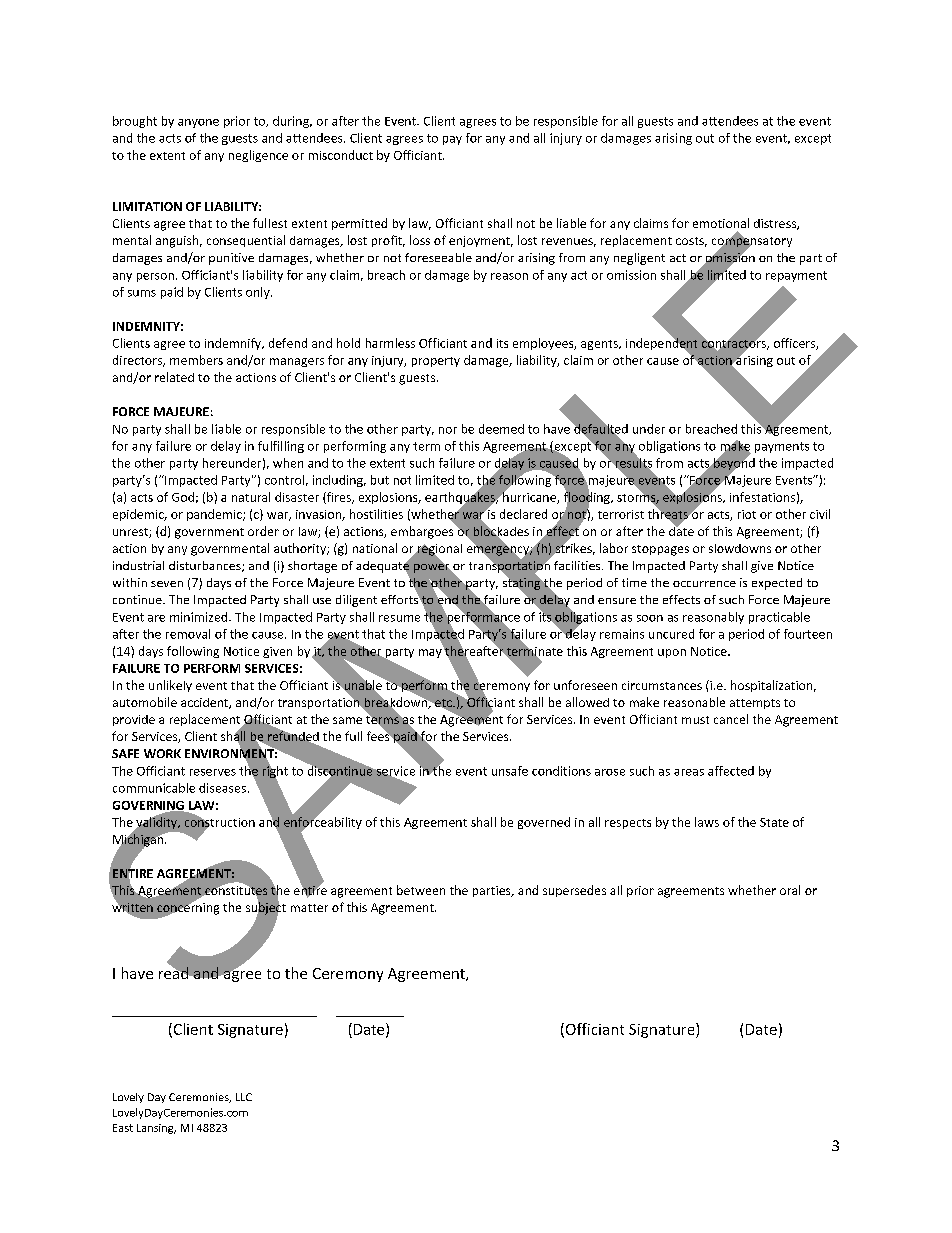 The height and width of the screenshot is (1233, 952). What do you see at coordinates (244, 1097) in the screenshot?
I see `LLC` at bounding box center [244, 1097].
